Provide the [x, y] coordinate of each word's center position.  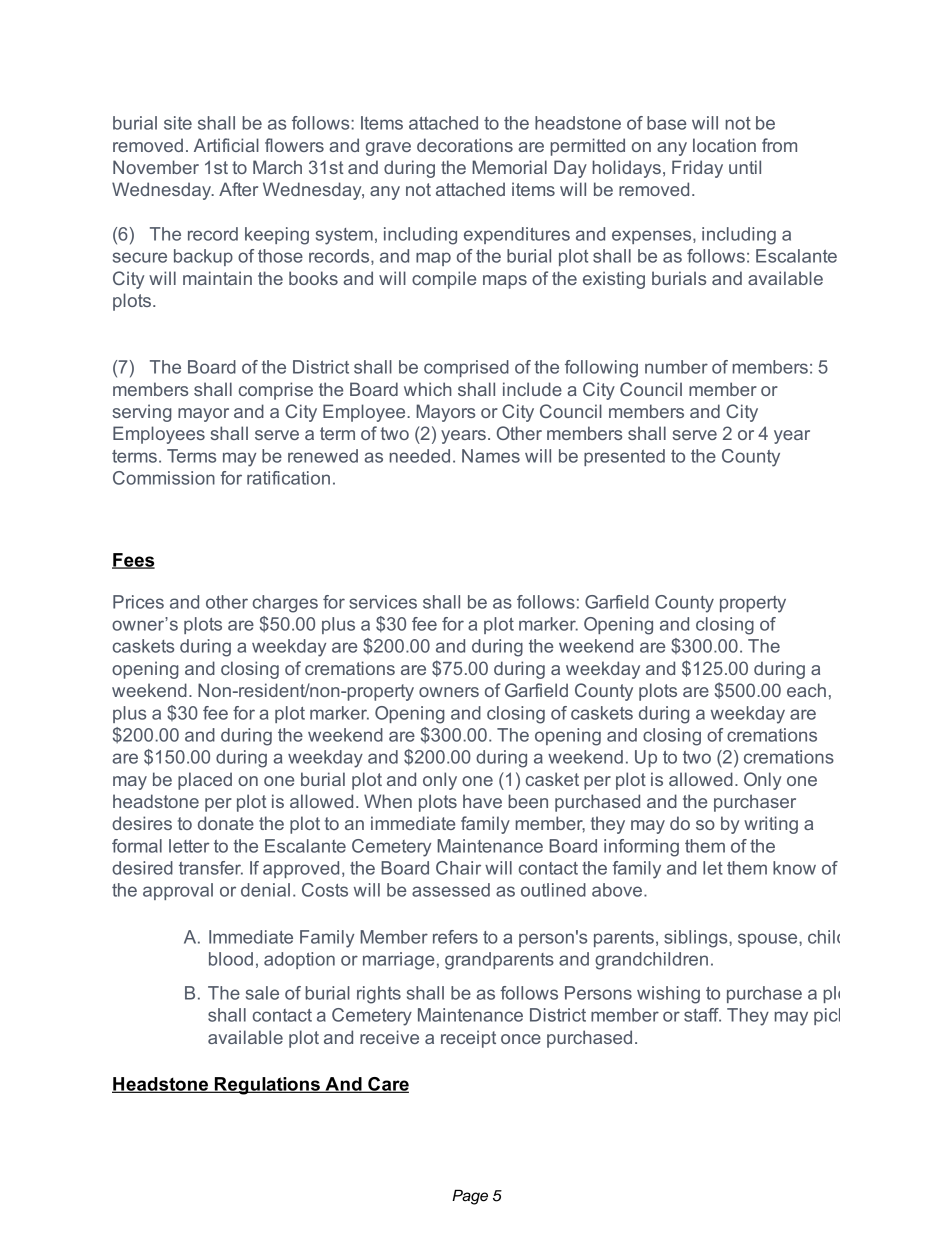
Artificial [226, 145]
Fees [133, 561]
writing [771, 825]
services [383, 602]
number [676, 367]
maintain [217, 278]
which [428, 389]
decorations [465, 145]
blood [231, 959]
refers [455, 937]
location [724, 145]
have [482, 801]
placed [205, 781]
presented [624, 457]
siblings [697, 939]
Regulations [267, 1086]
